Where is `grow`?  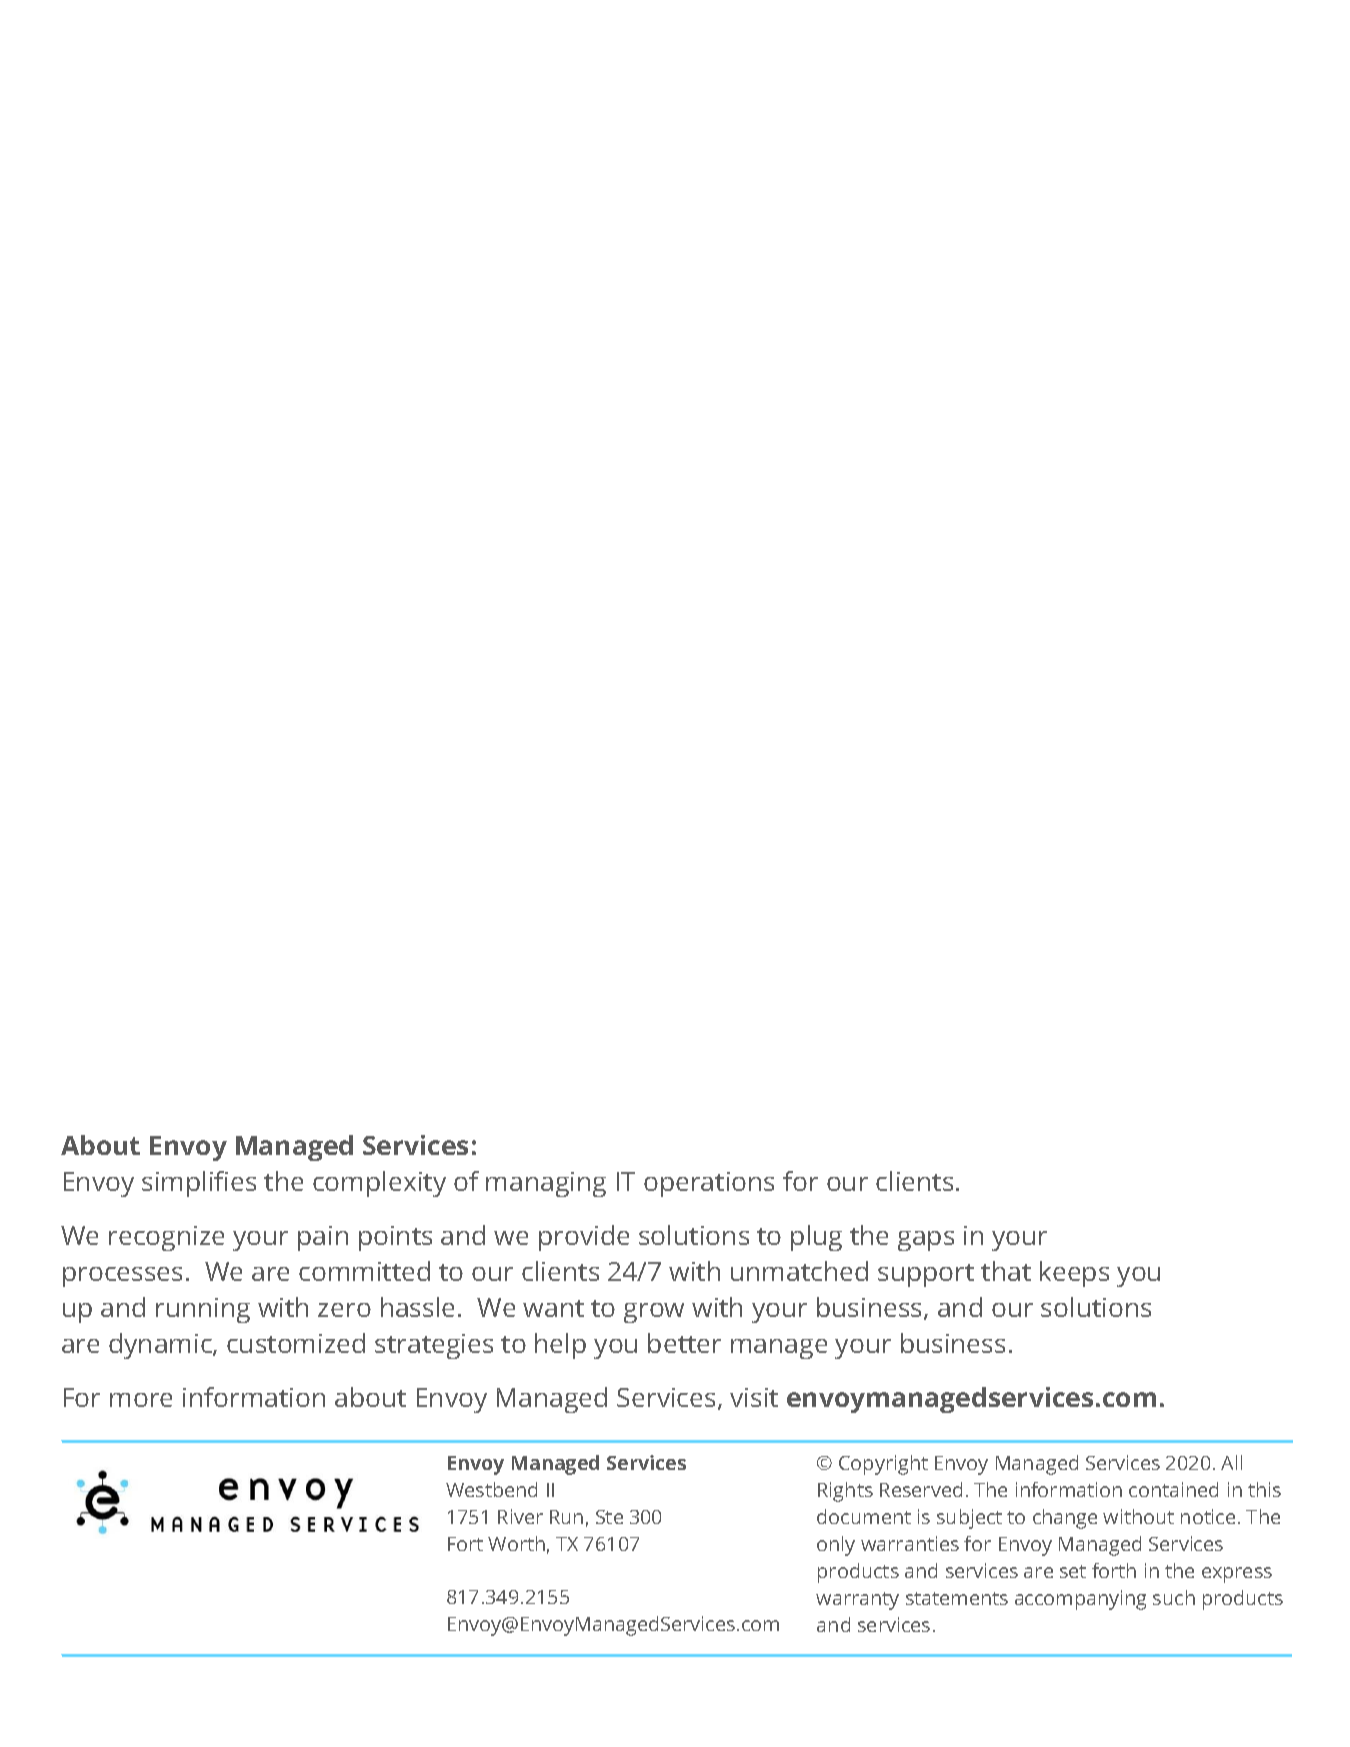 grow is located at coordinates (654, 1313).
